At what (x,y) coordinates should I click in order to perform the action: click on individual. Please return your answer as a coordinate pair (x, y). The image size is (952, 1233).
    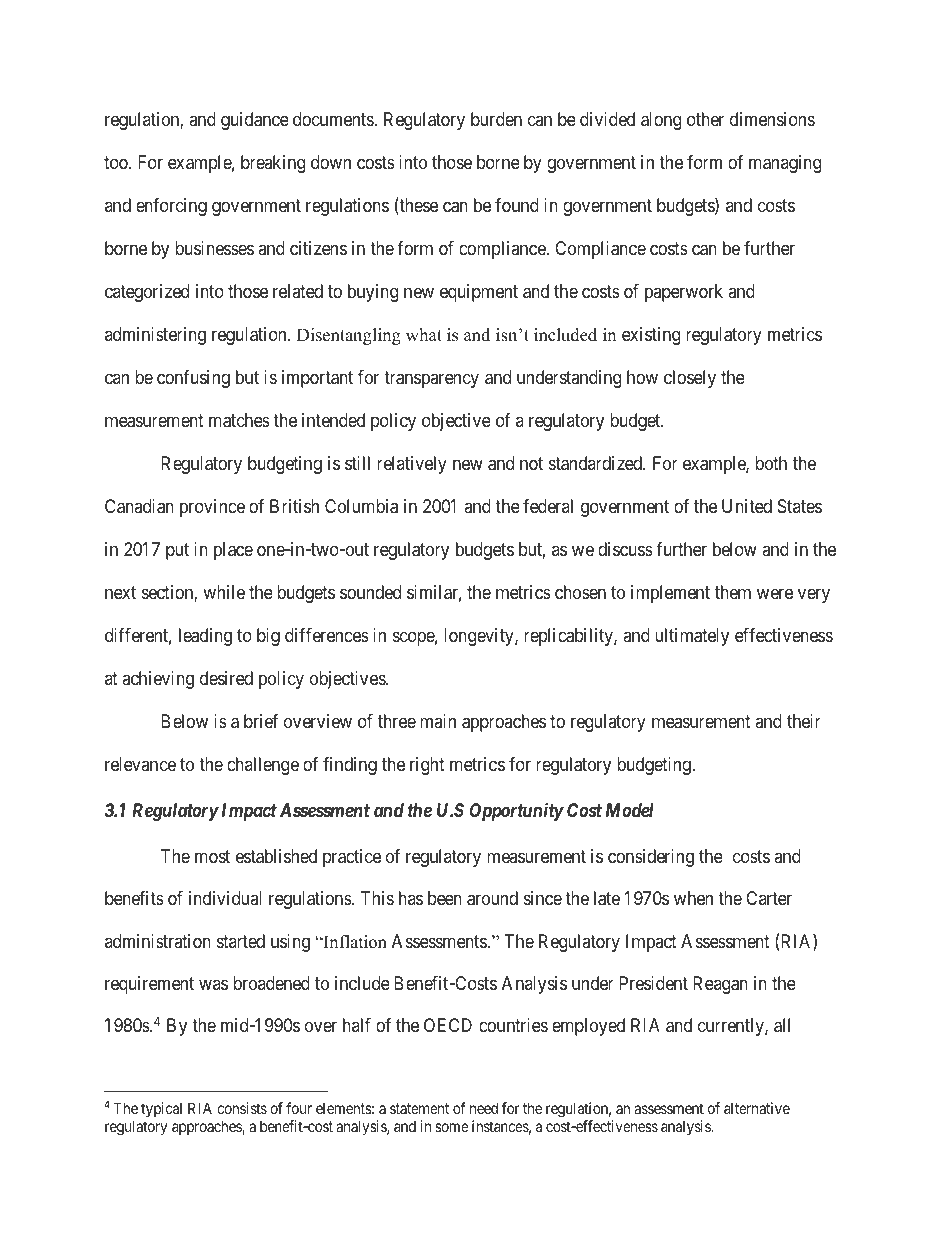
    Looking at the image, I should click on (225, 898).
